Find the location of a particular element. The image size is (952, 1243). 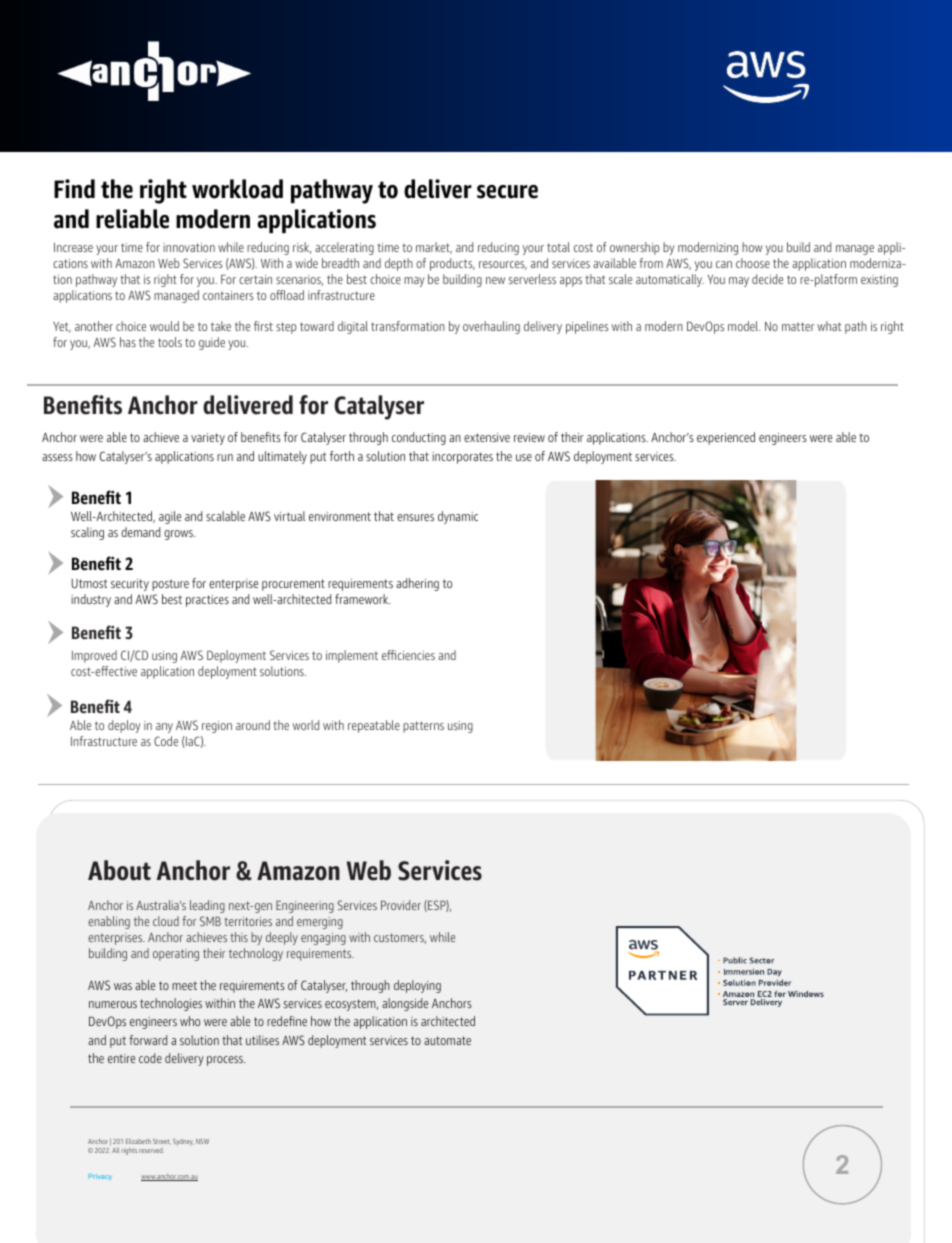

experienced is located at coordinates (726, 438).
